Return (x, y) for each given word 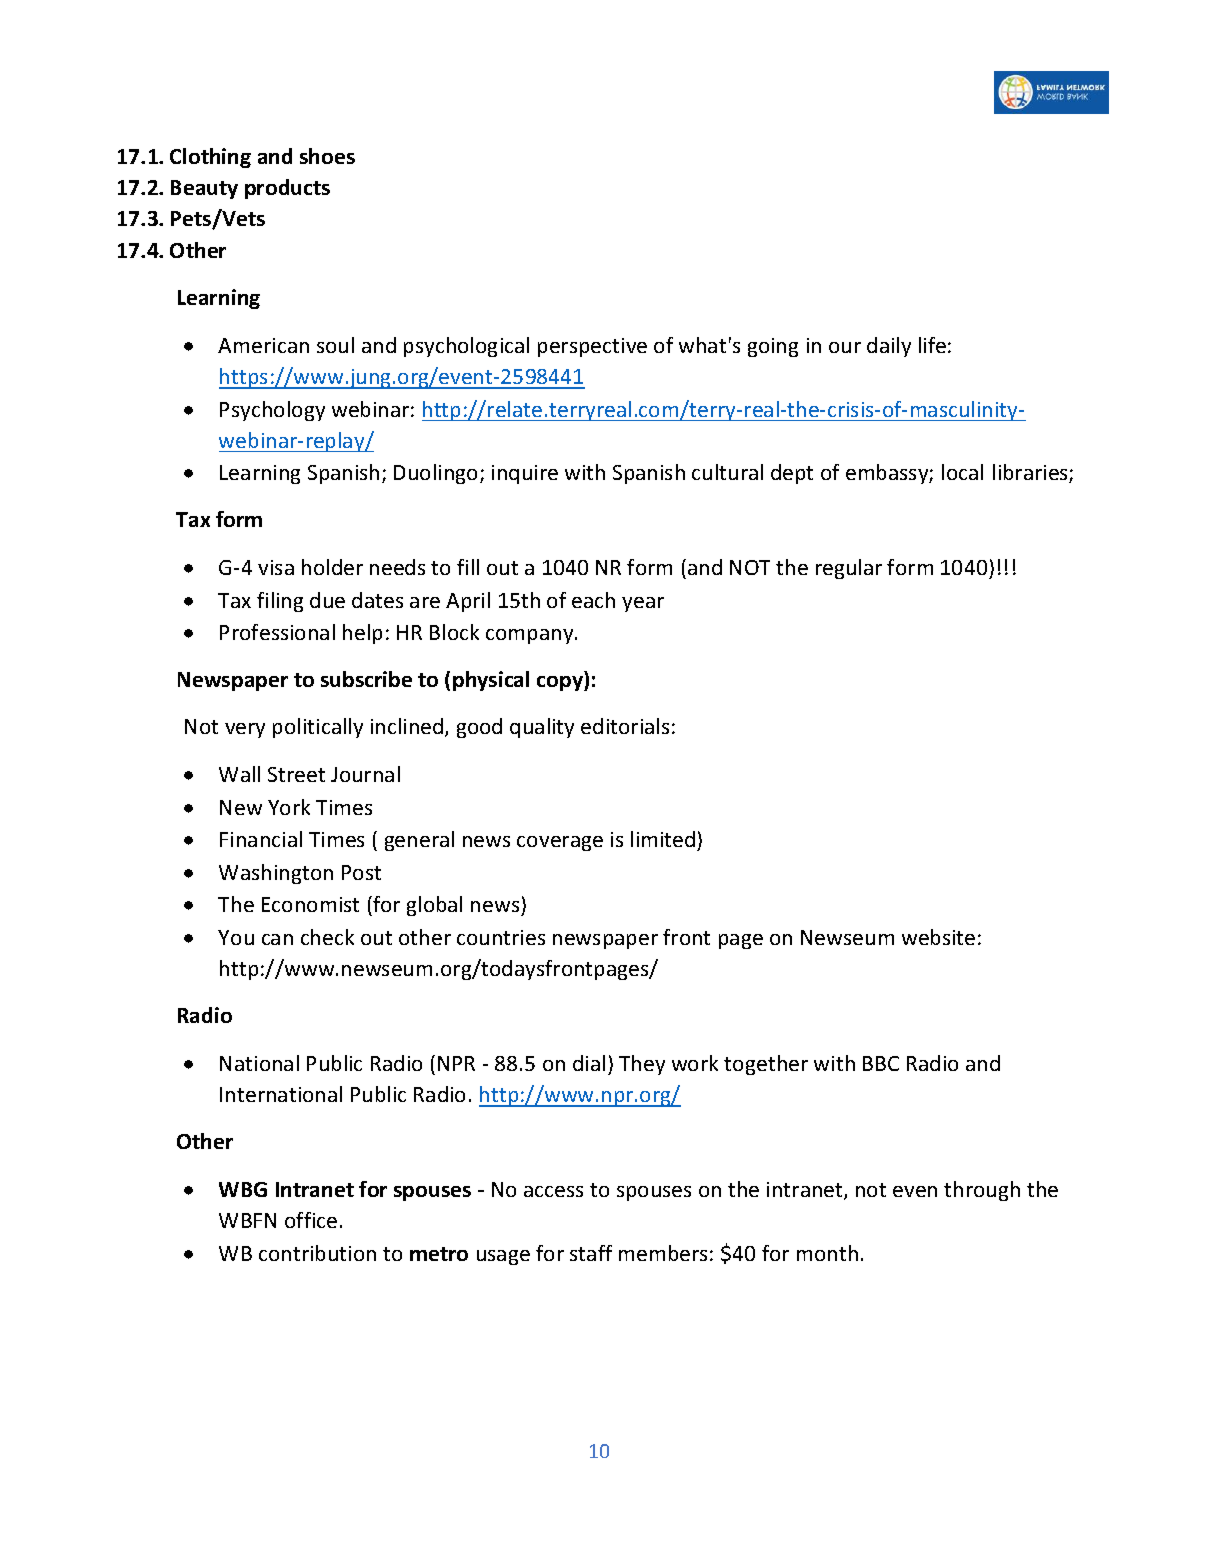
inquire (525, 474)
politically (318, 728)
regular (849, 569)
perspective (592, 347)
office (311, 1220)
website (938, 937)
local (962, 472)
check (327, 937)
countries (501, 937)
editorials (625, 726)
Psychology (272, 411)
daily (889, 347)
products (287, 189)
